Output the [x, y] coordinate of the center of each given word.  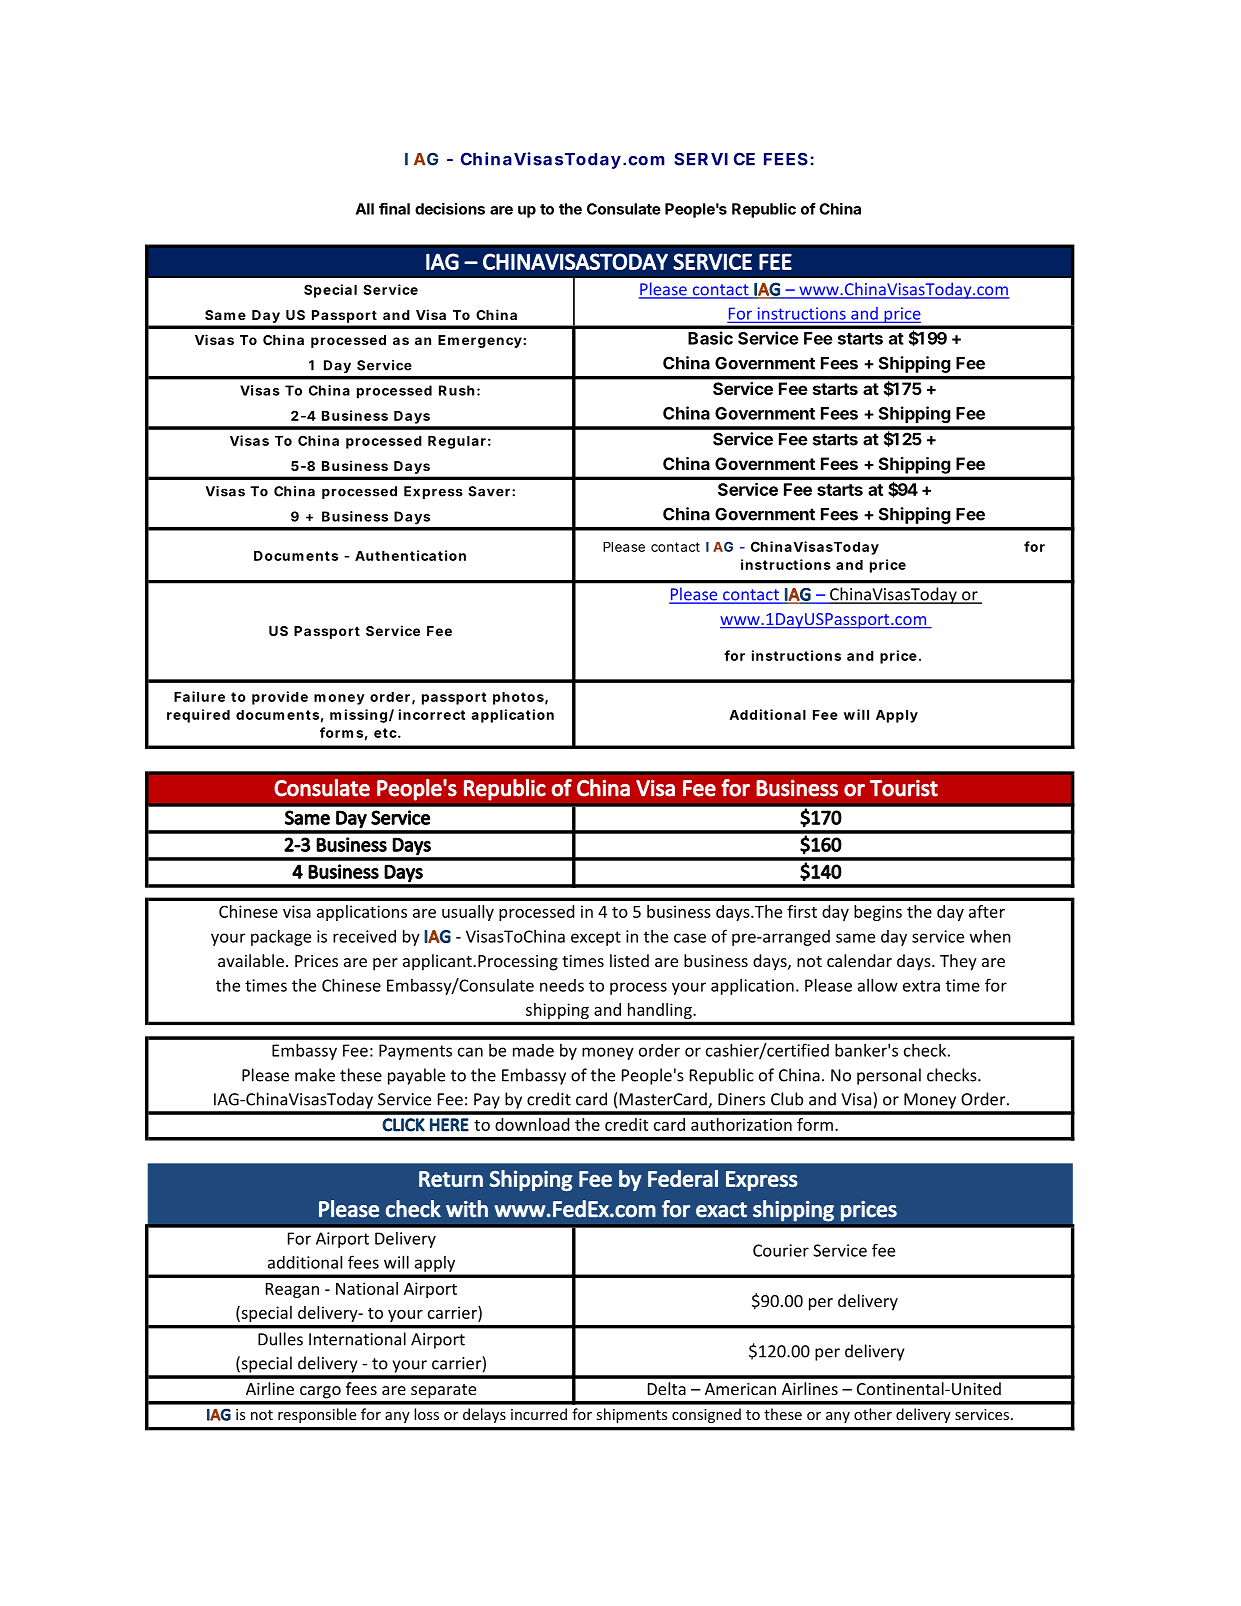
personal [889, 1076]
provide [280, 698]
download [532, 1124]
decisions [450, 209]
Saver [490, 491]
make [315, 1075]
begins [878, 913]
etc [386, 733]
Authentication [410, 555]
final [394, 209]
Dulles [280, 1339]
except [596, 938]
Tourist [904, 788]
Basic [710, 338]
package [281, 937]
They [958, 962]
